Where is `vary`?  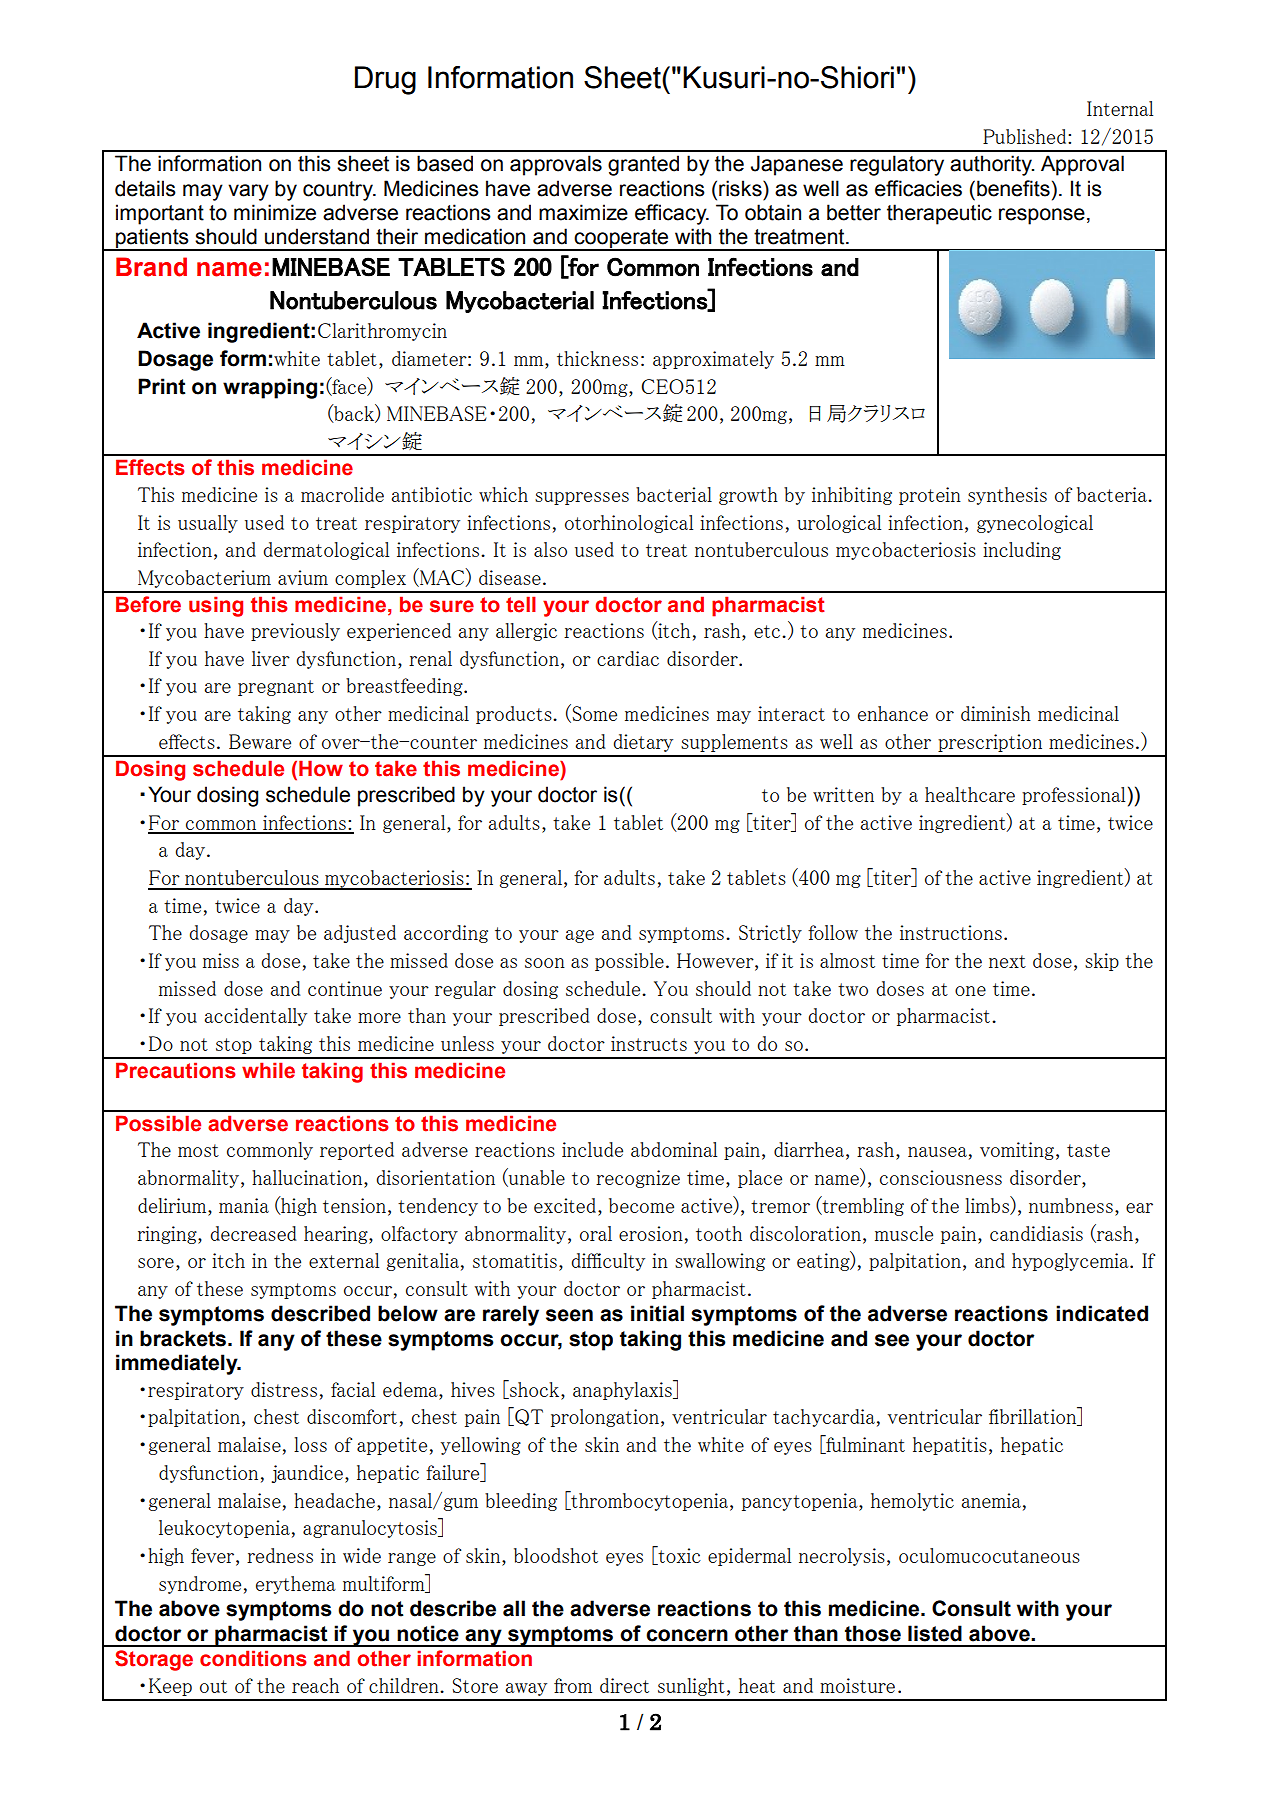 vary is located at coordinates (248, 192).
